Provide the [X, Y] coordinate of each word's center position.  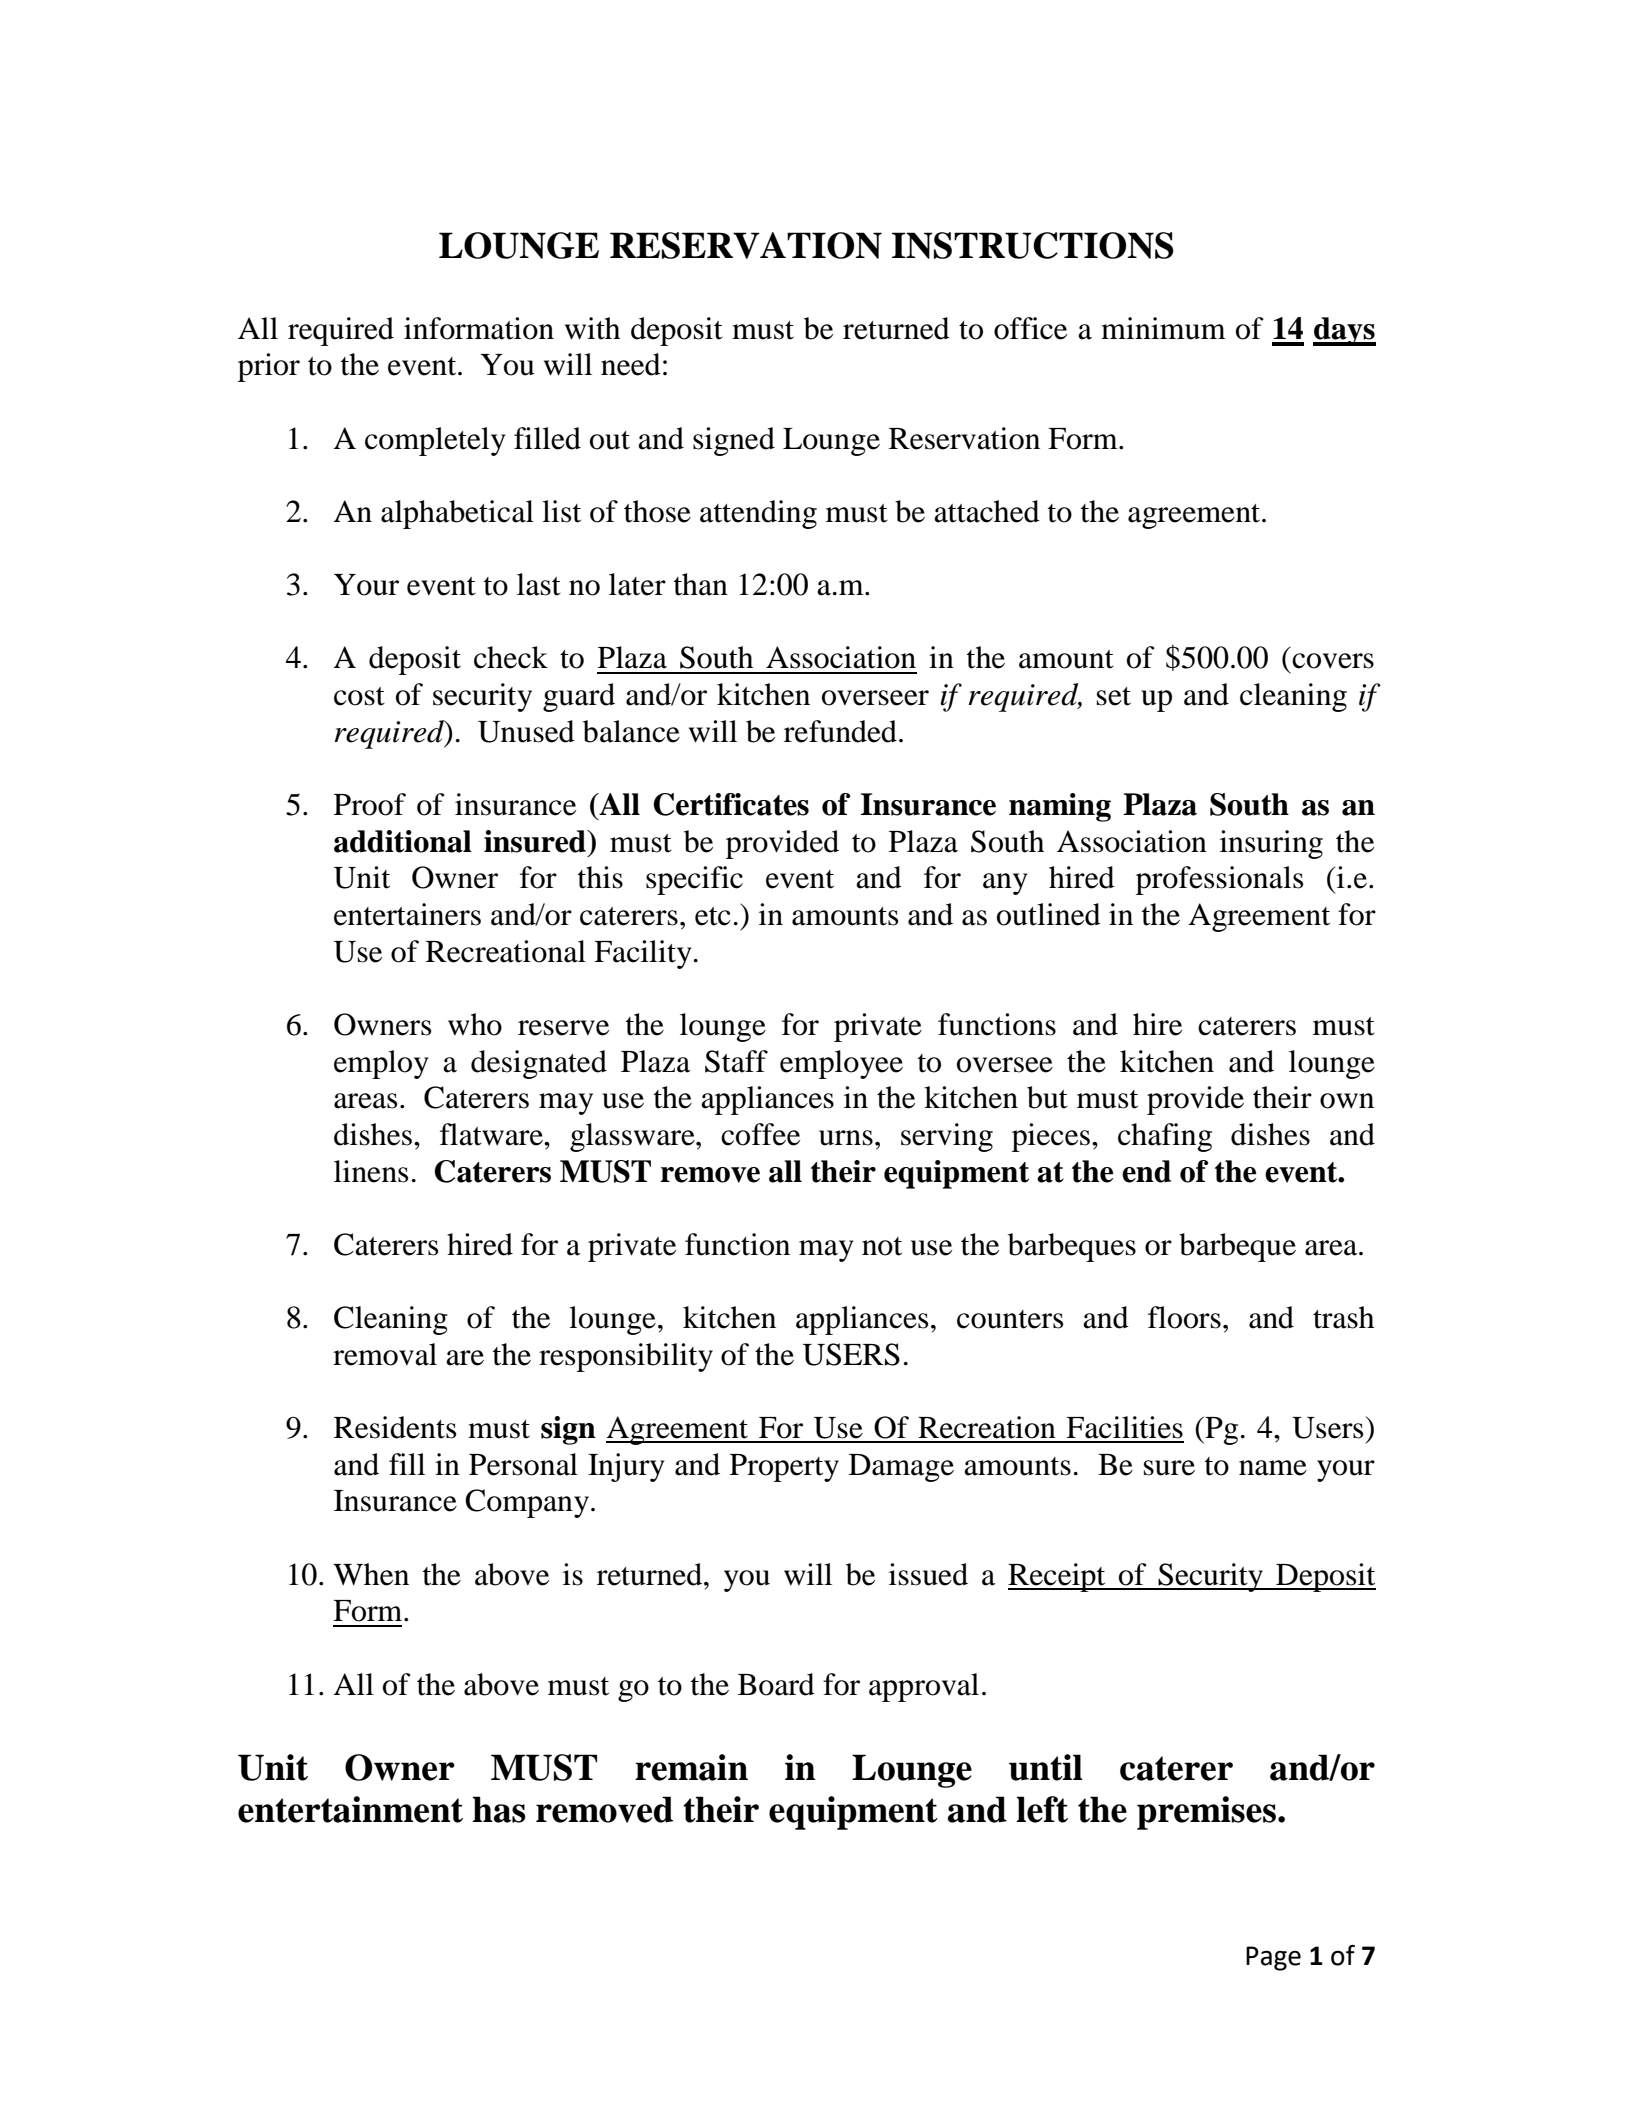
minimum [1163, 328]
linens [371, 1171]
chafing [1165, 1137]
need [631, 364]
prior [269, 367]
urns [846, 1138]
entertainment [350, 1809]
